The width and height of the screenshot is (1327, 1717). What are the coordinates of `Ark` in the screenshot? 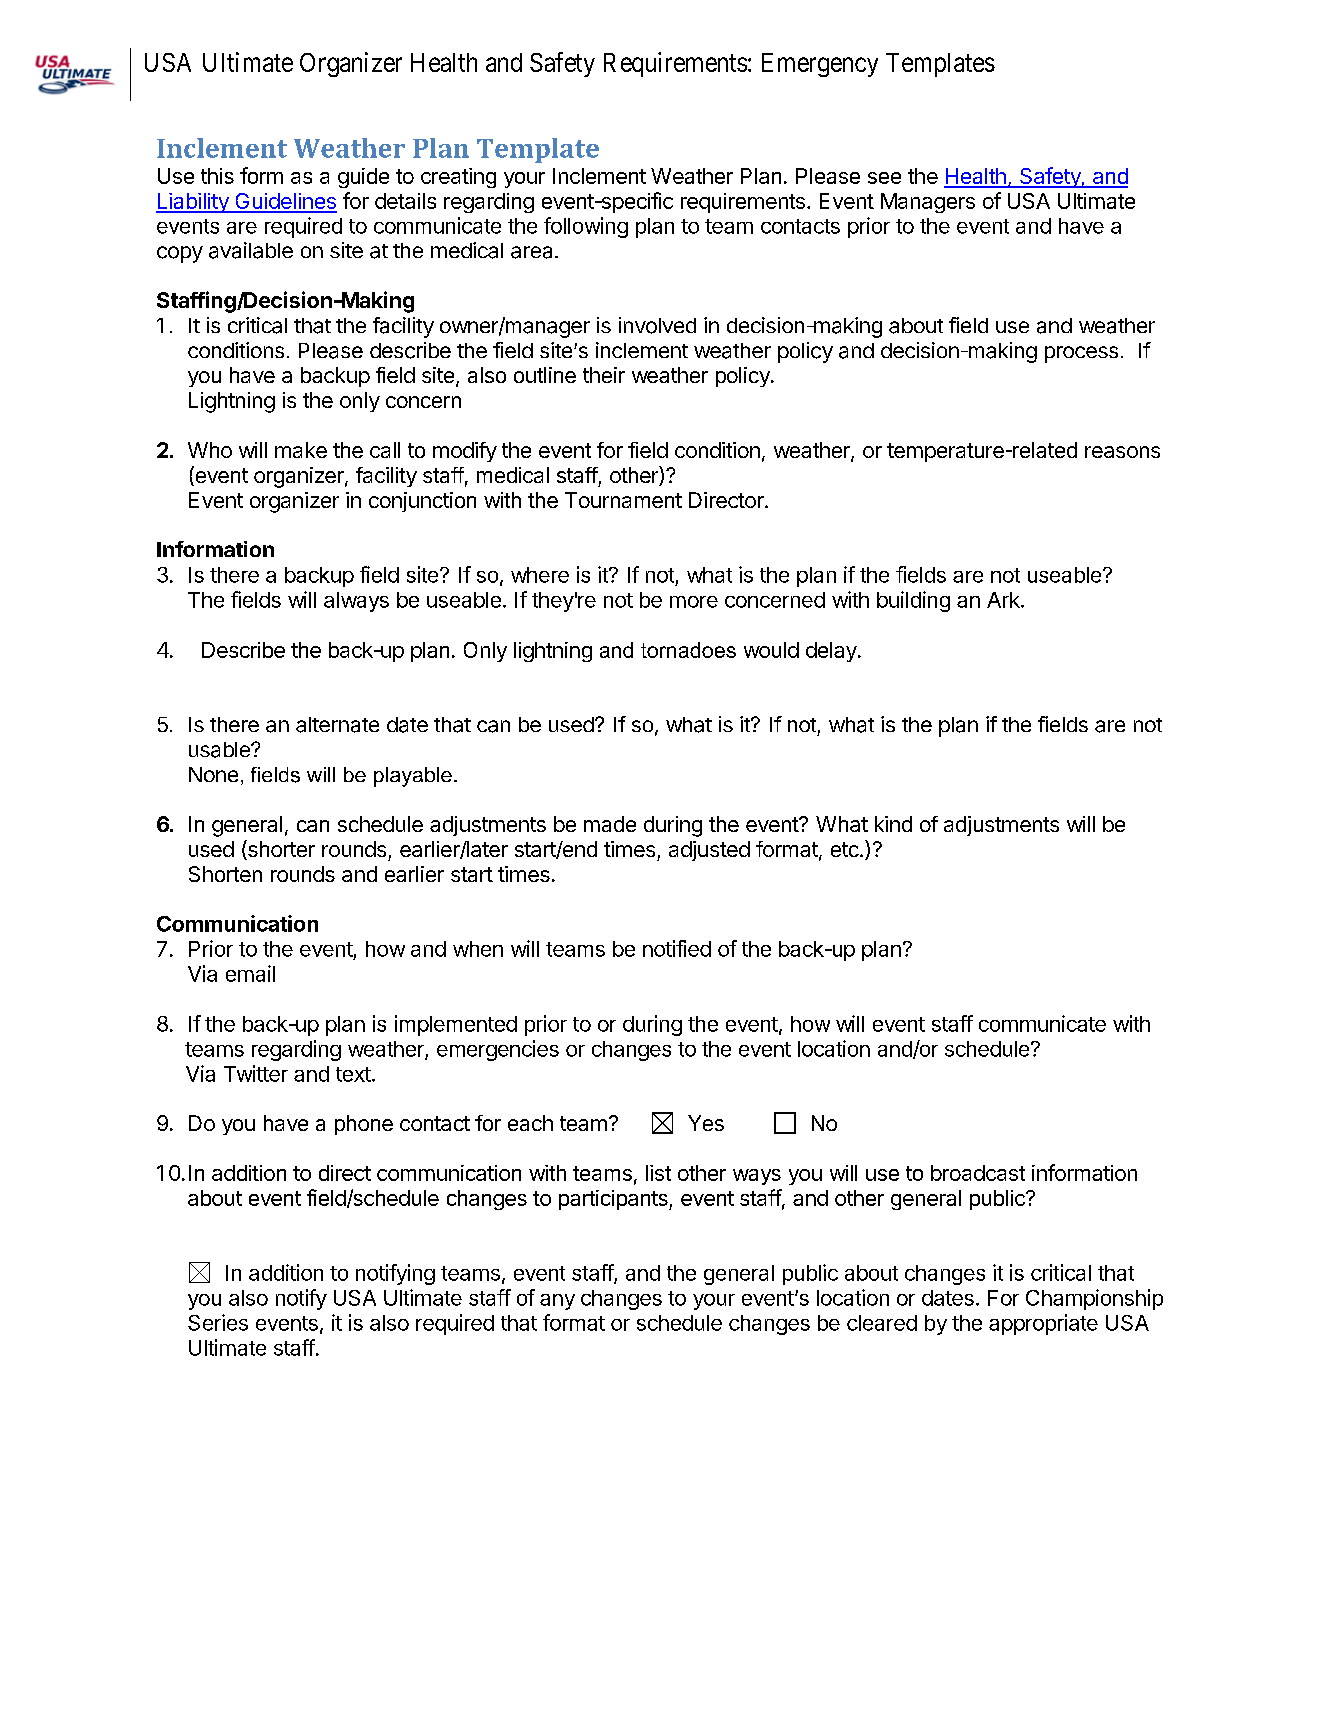 It's located at (1004, 600).
